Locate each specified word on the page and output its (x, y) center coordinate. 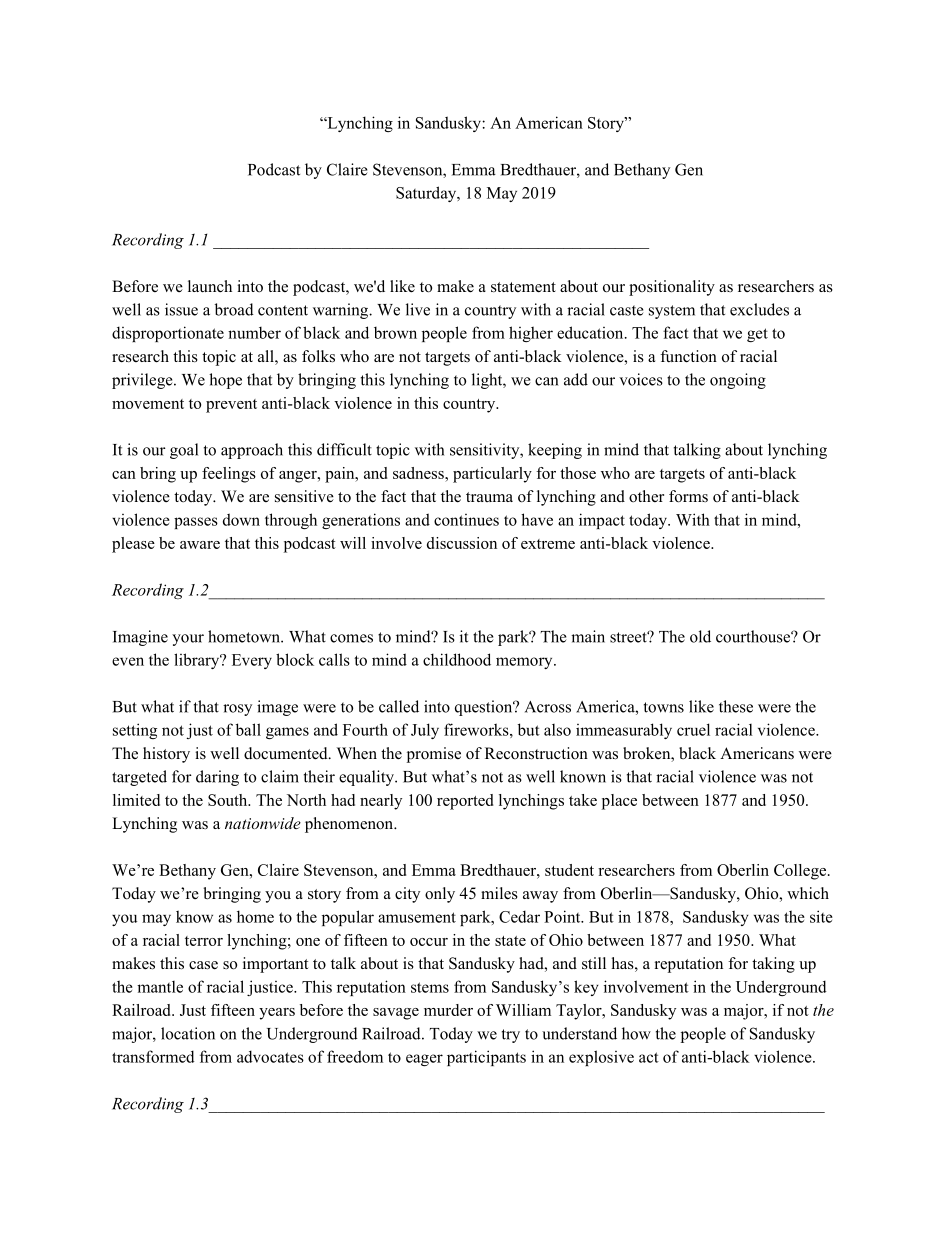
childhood (457, 659)
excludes (759, 309)
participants (486, 1058)
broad (234, 309)
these (736, 706)
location (188, 1033)
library (198, 661)
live (418, 309)
